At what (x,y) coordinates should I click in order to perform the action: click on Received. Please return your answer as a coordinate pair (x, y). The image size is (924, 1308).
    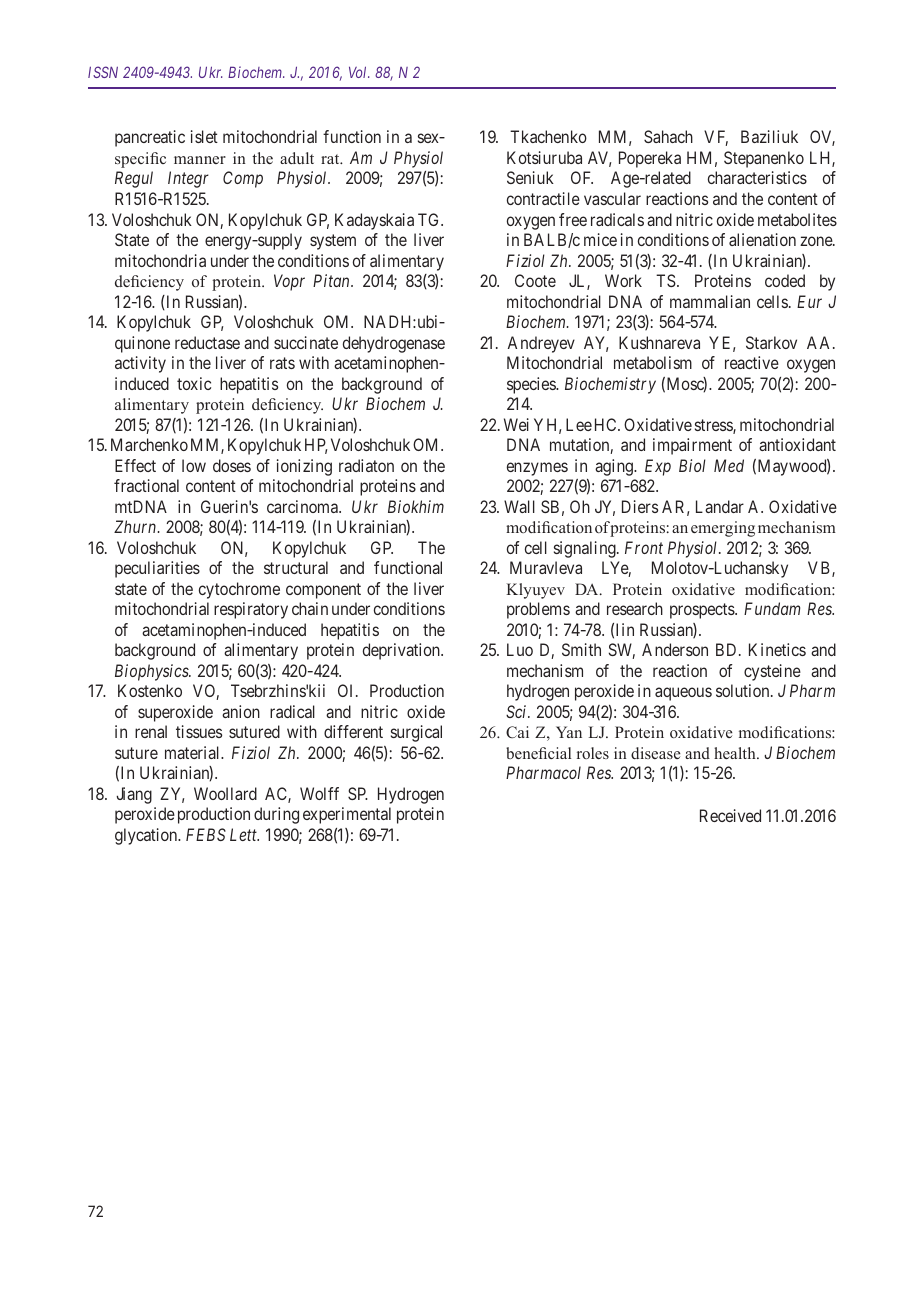
    Looking at the image, I should click on (730, 815).
